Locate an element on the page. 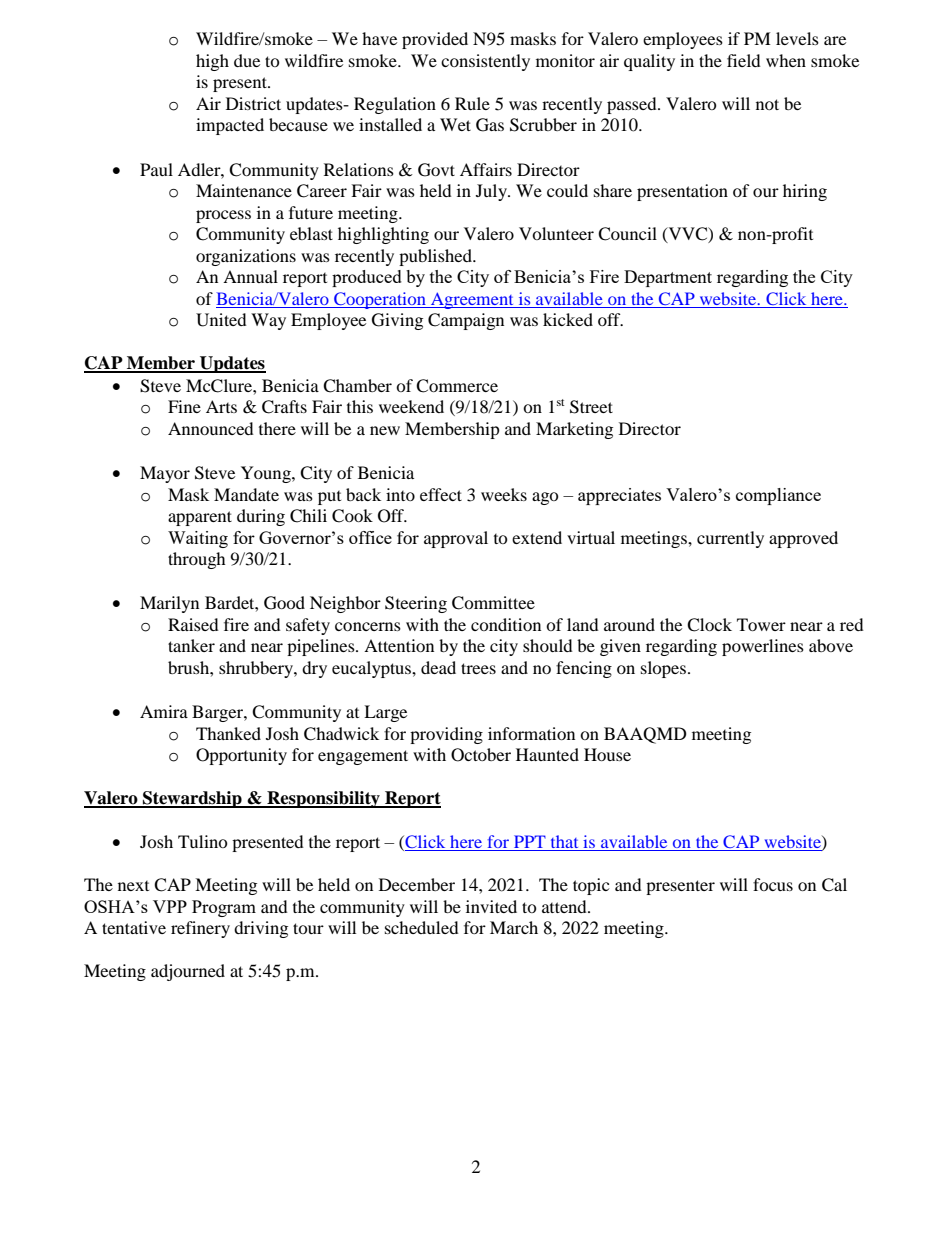 The image size is (952, 1233). when is located at coordinates (786, 60).
